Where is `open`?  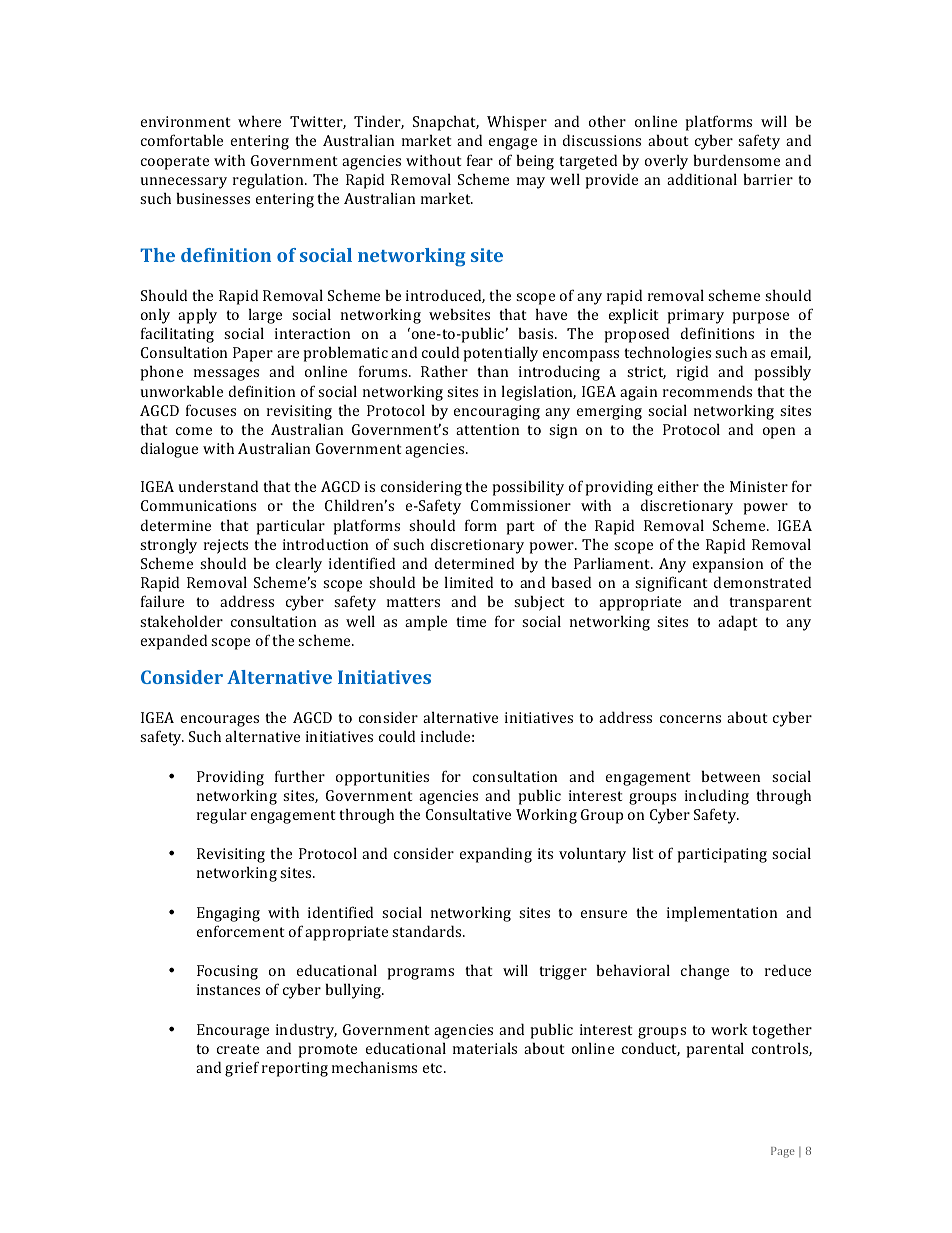 open is located at coordinates (779, 433).
